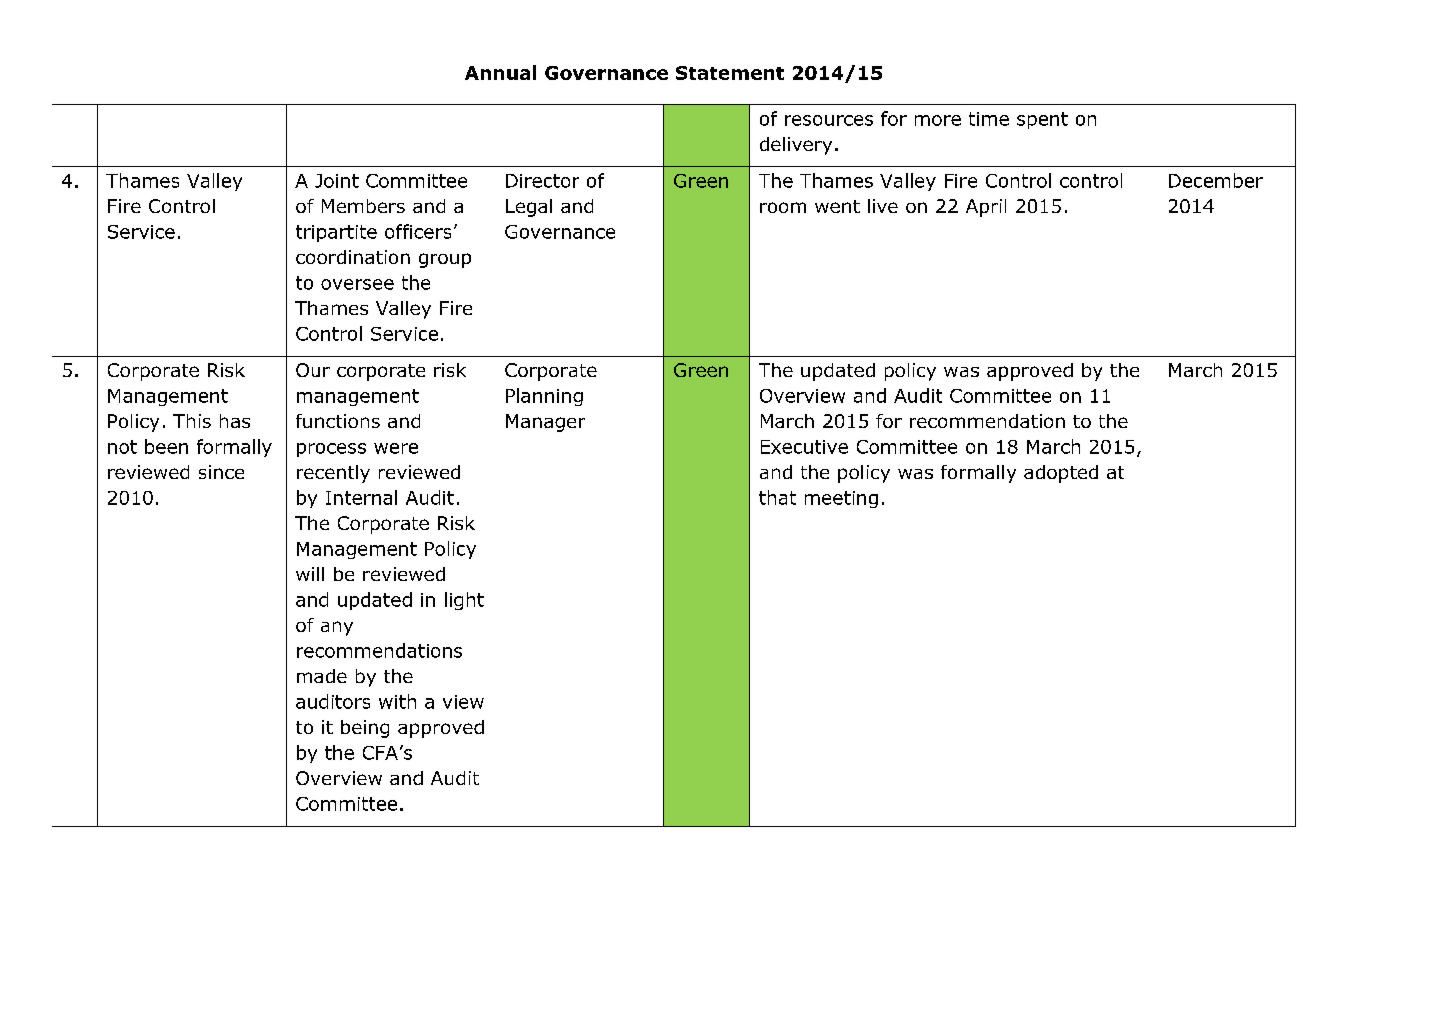  Describe the element at coordinates (357, 284) in the screenshot. I see `oversee` at that location.
